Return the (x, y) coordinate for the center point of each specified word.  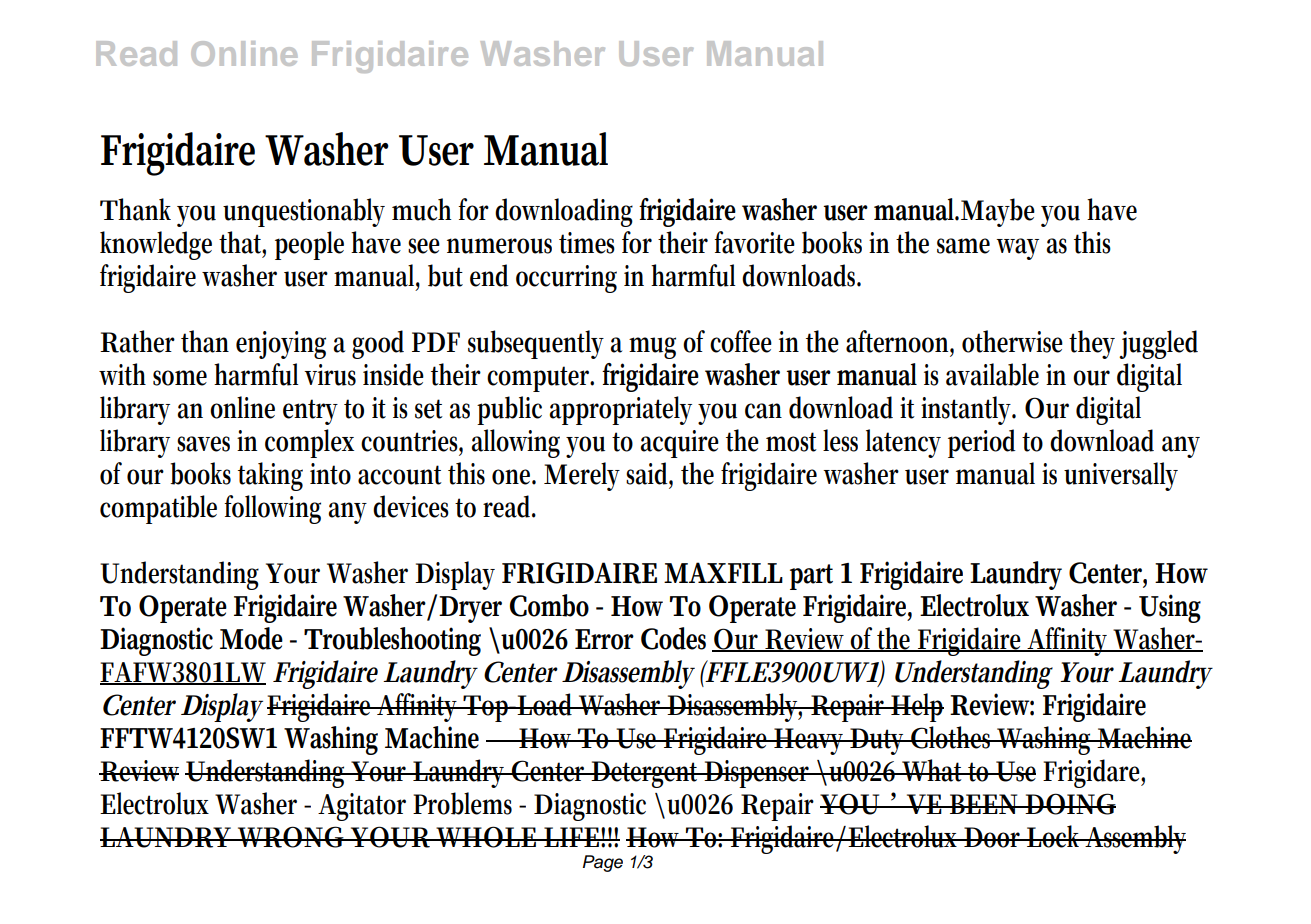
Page (603, 863)
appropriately (621, 410)
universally (1121, 476)
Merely (582, 476)
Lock (1055, 836)
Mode (251, 638)
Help (916, 707)
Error (604, 639)
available (992, 374)
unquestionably (304, 212)
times (587, 243)
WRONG (291, 837)
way (1017, 249)
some (180, 378)
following (272, 509)
